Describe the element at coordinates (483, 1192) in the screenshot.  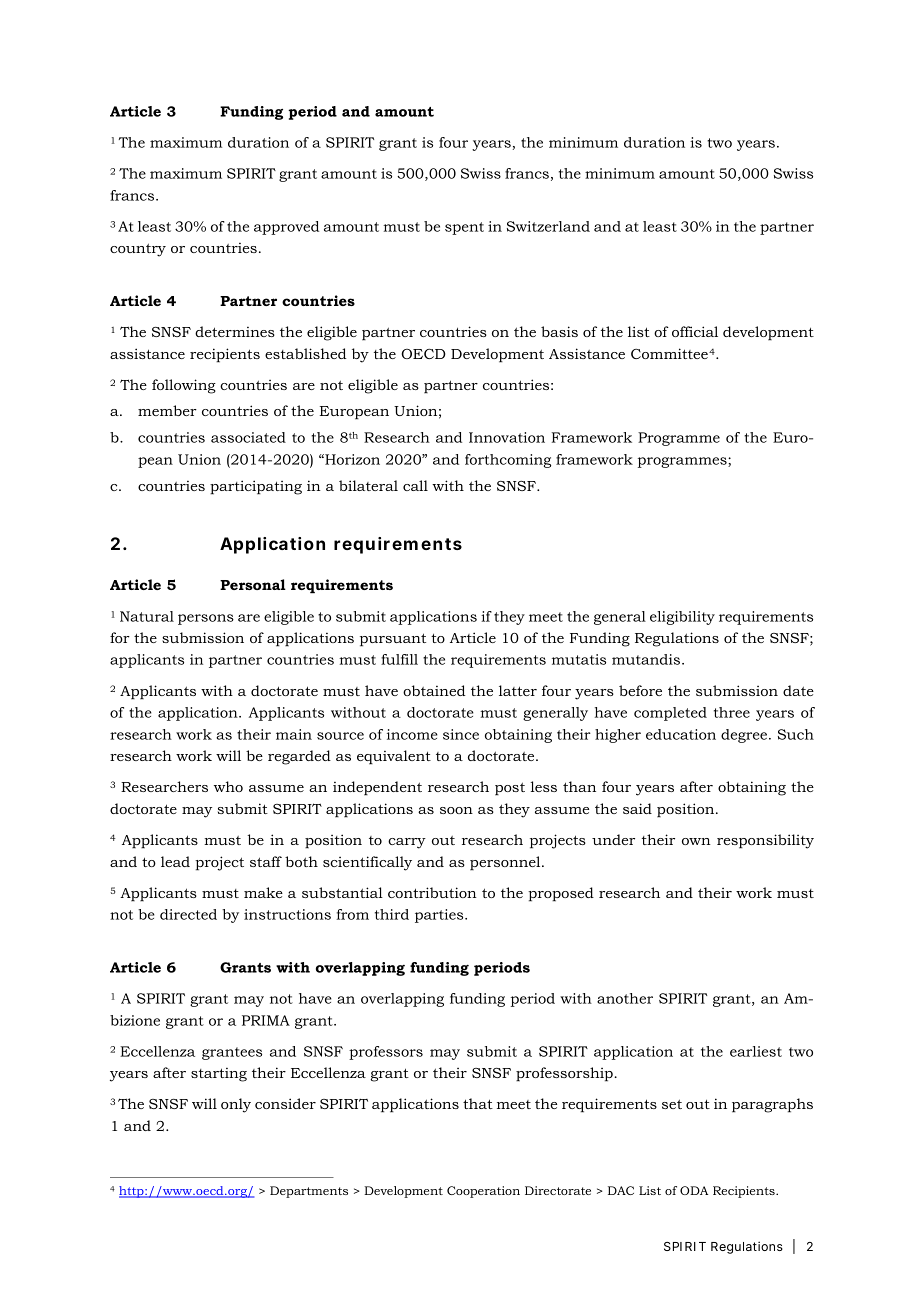
I see `Cooperation` at that location.
